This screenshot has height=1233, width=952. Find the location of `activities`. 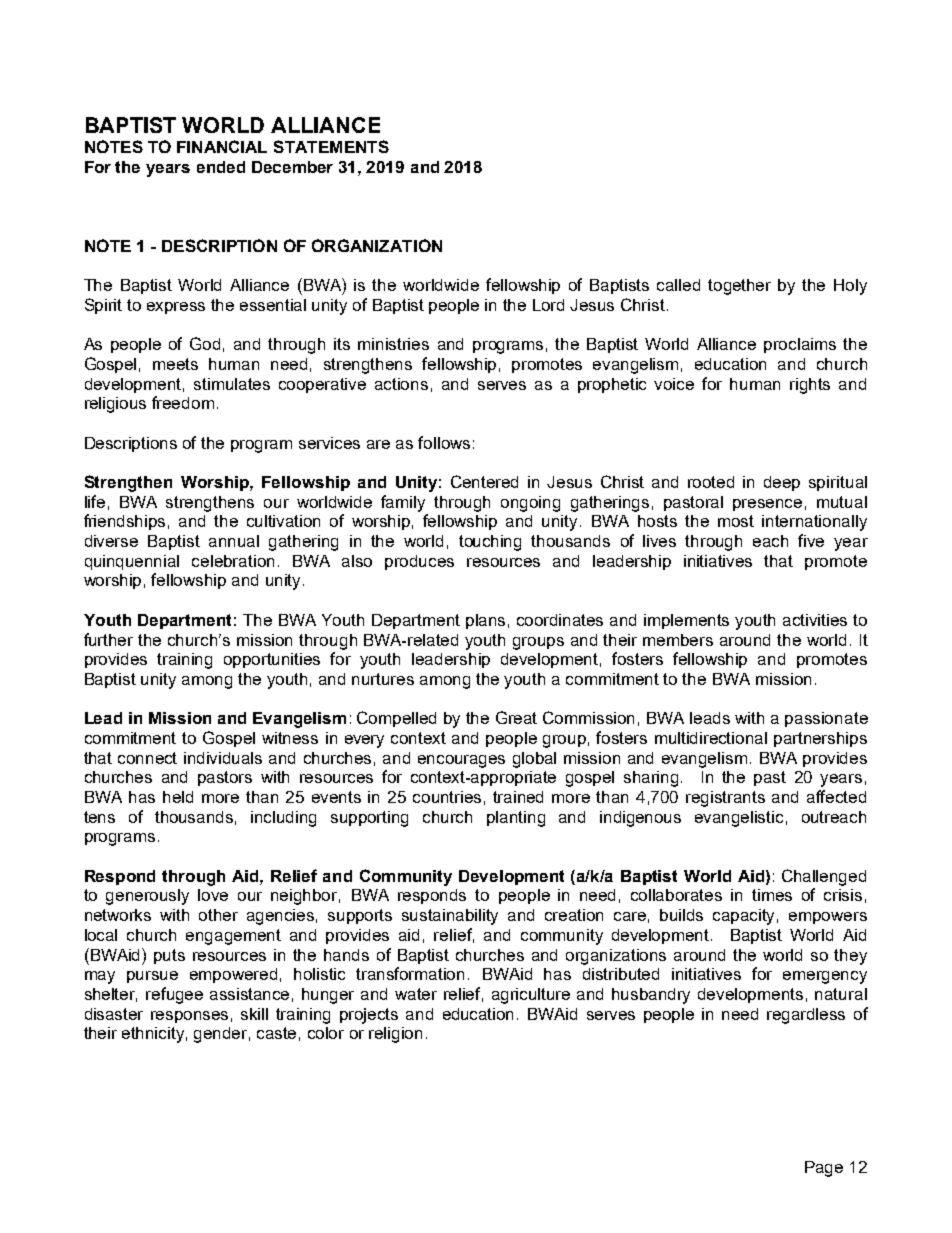

activities is located at coordinates (815, 620).
